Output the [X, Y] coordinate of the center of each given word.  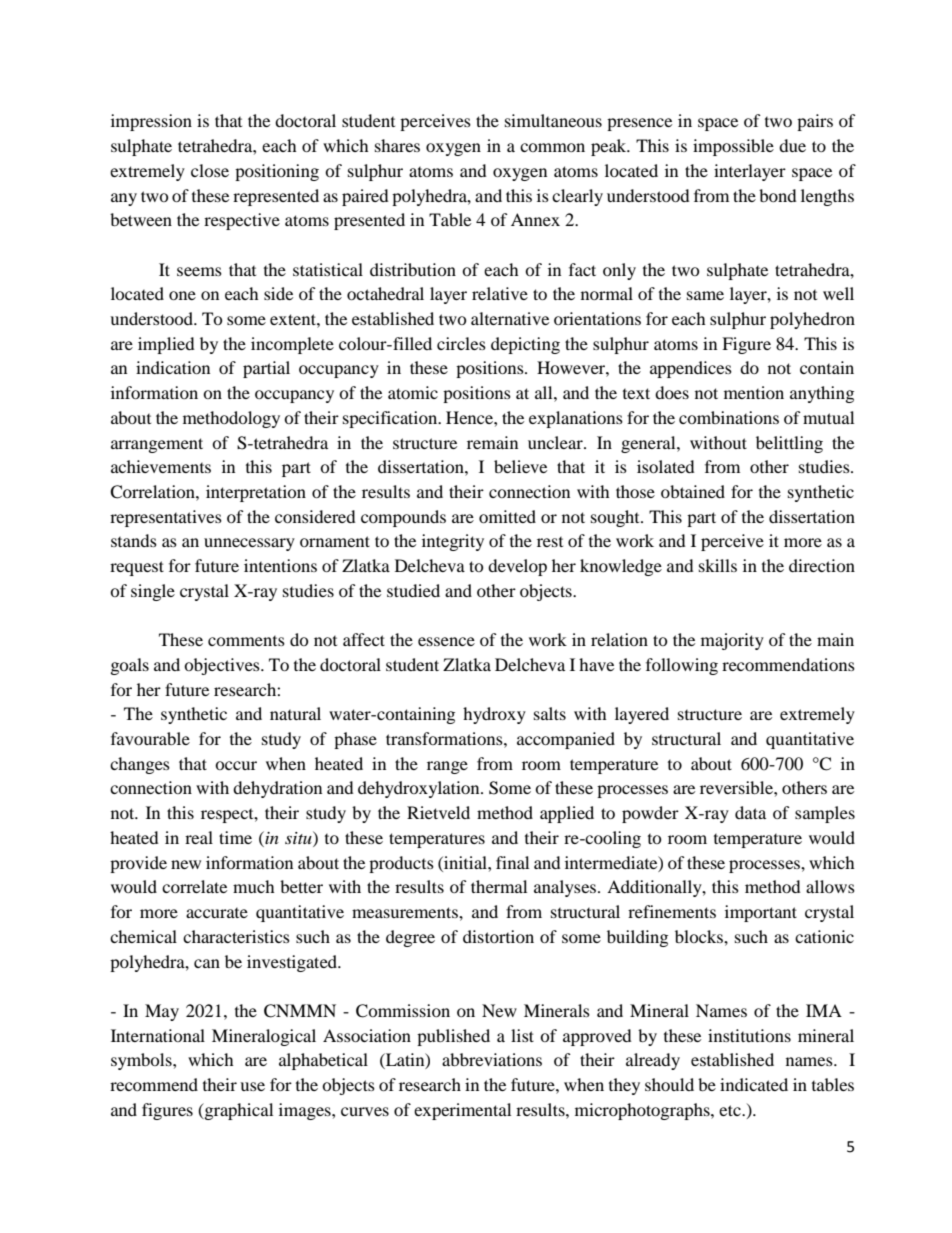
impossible [733, 147]
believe [520, 466]
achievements [161, 466]
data [750, 812]
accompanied [566, 740]
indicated [754, 1084]
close [210, 170]
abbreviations [492, 1059]
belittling [789, 444]
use [252, 1086]
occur [236, 765]
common [552, 147]
